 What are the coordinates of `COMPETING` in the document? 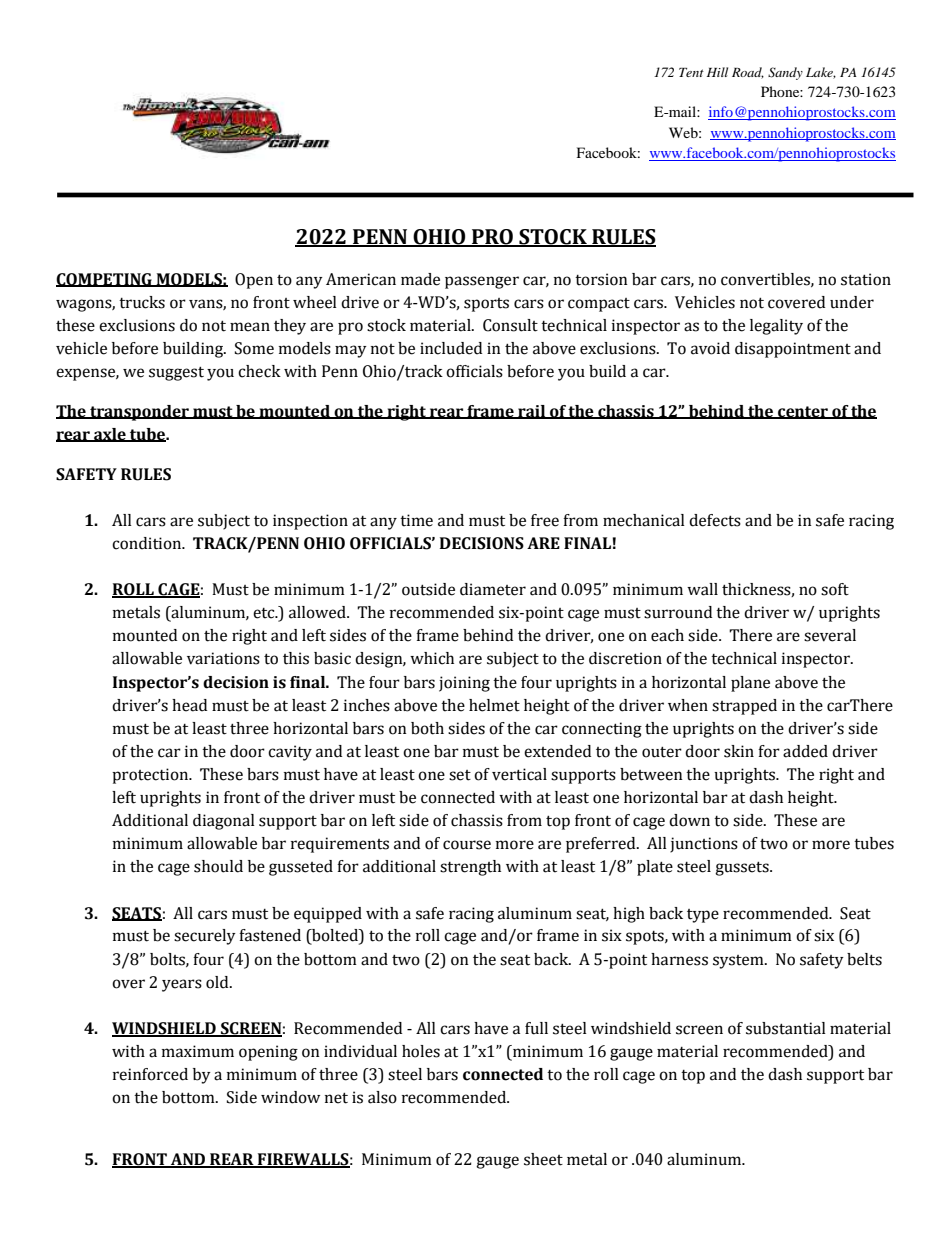 It's located at (105, 280).
